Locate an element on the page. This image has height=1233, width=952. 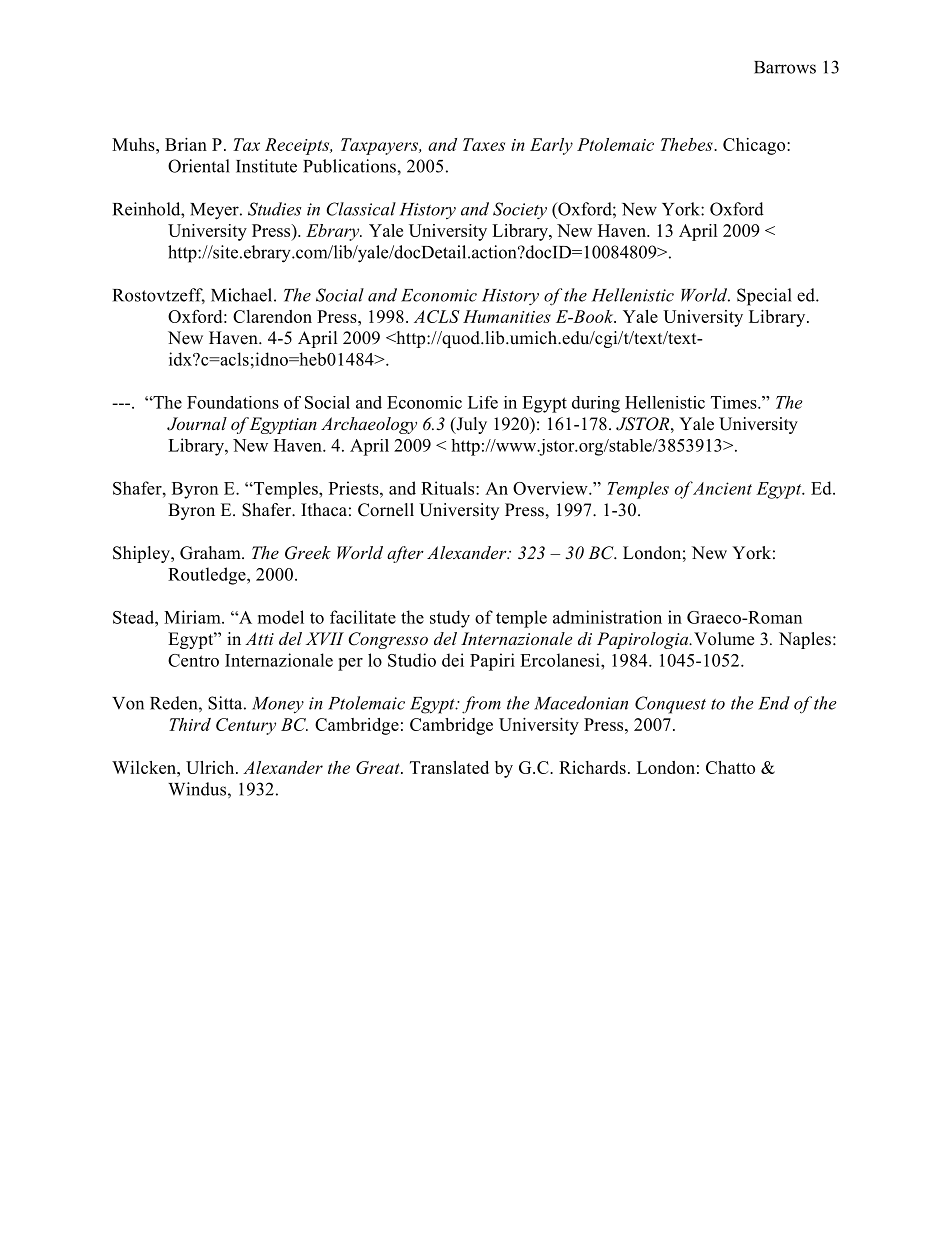
Brian is located at coordinates (186, 144).
